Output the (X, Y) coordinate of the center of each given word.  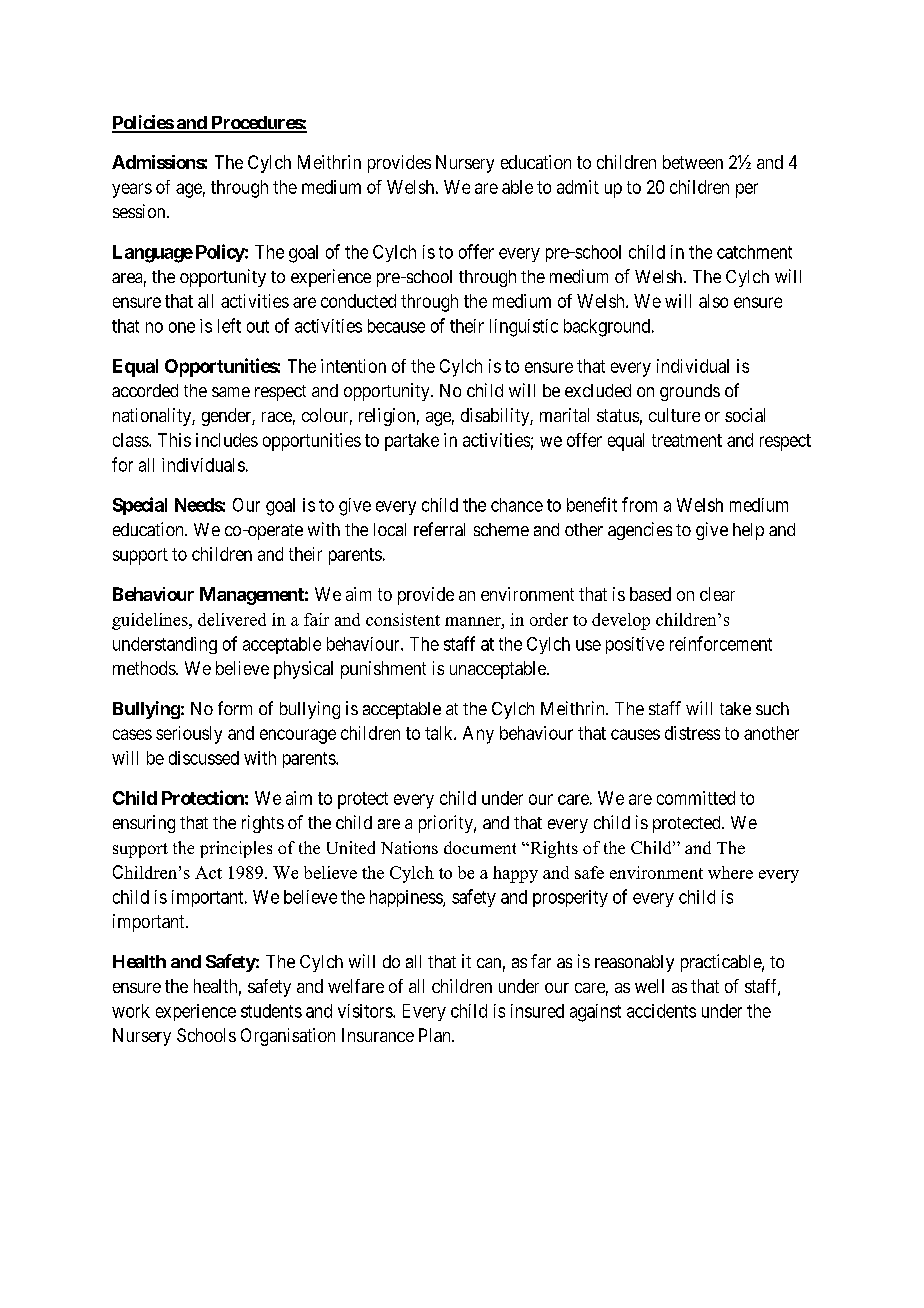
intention (353, 366)
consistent (403, 619)
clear (717, 594)
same (231, 392)
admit (578, 187)
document (480, 847)
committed (696, 798)
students (271, 1011)
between (693, 162)
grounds (690, 392)
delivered (232, 619)
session (140, 211)
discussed (204, 758)
